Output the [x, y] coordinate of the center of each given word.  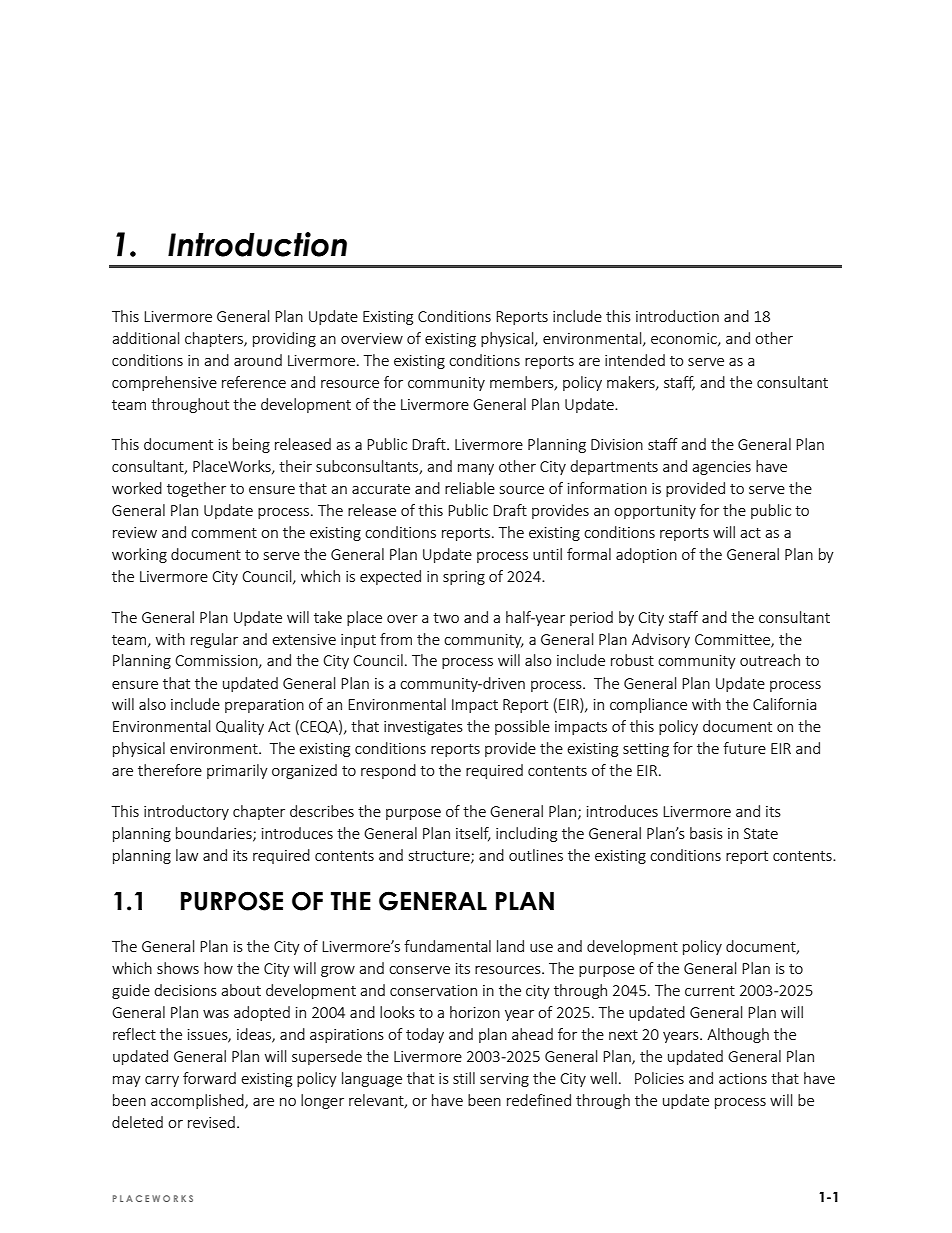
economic [685, 339]
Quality [240, 727]
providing [284, 339]
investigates [423, 728]
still [464, 1078]
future [744, 748]
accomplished [198, 1101]
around [258, 360]
